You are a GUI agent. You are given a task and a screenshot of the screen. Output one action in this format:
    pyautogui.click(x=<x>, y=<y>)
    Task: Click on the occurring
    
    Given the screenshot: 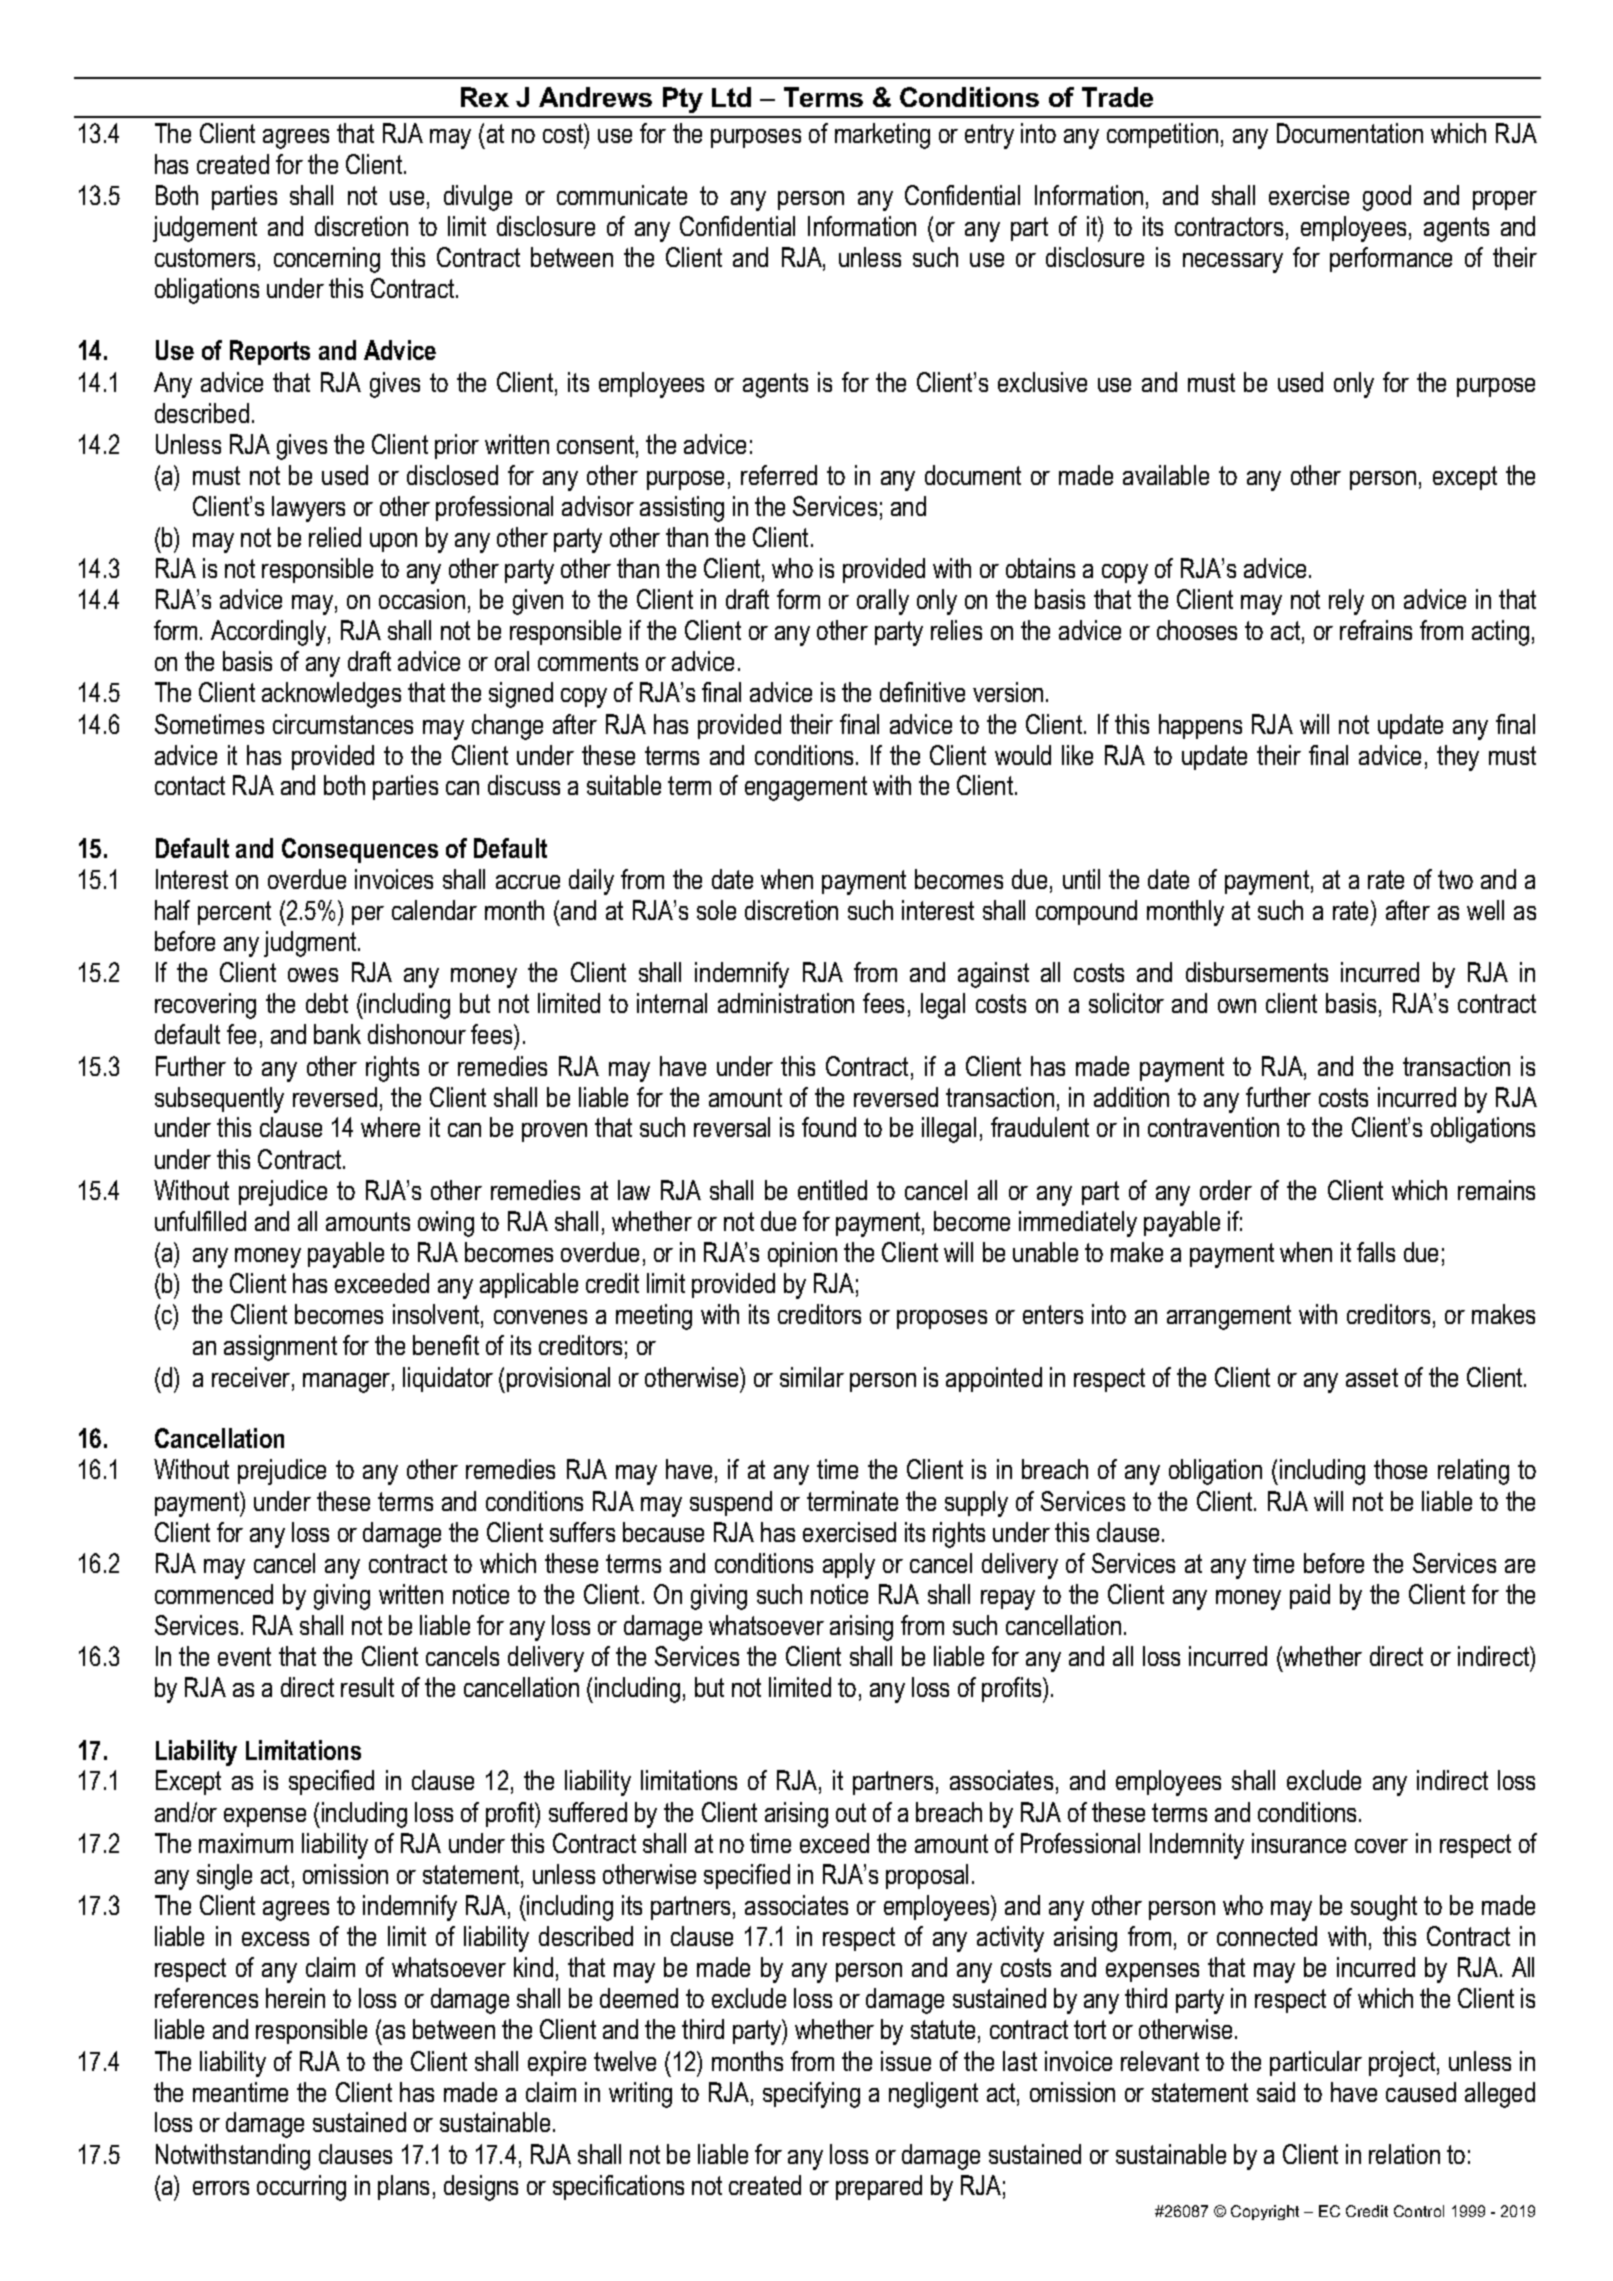 What is the action you would take?
    pyautogui.click(x=301, y=2188)
